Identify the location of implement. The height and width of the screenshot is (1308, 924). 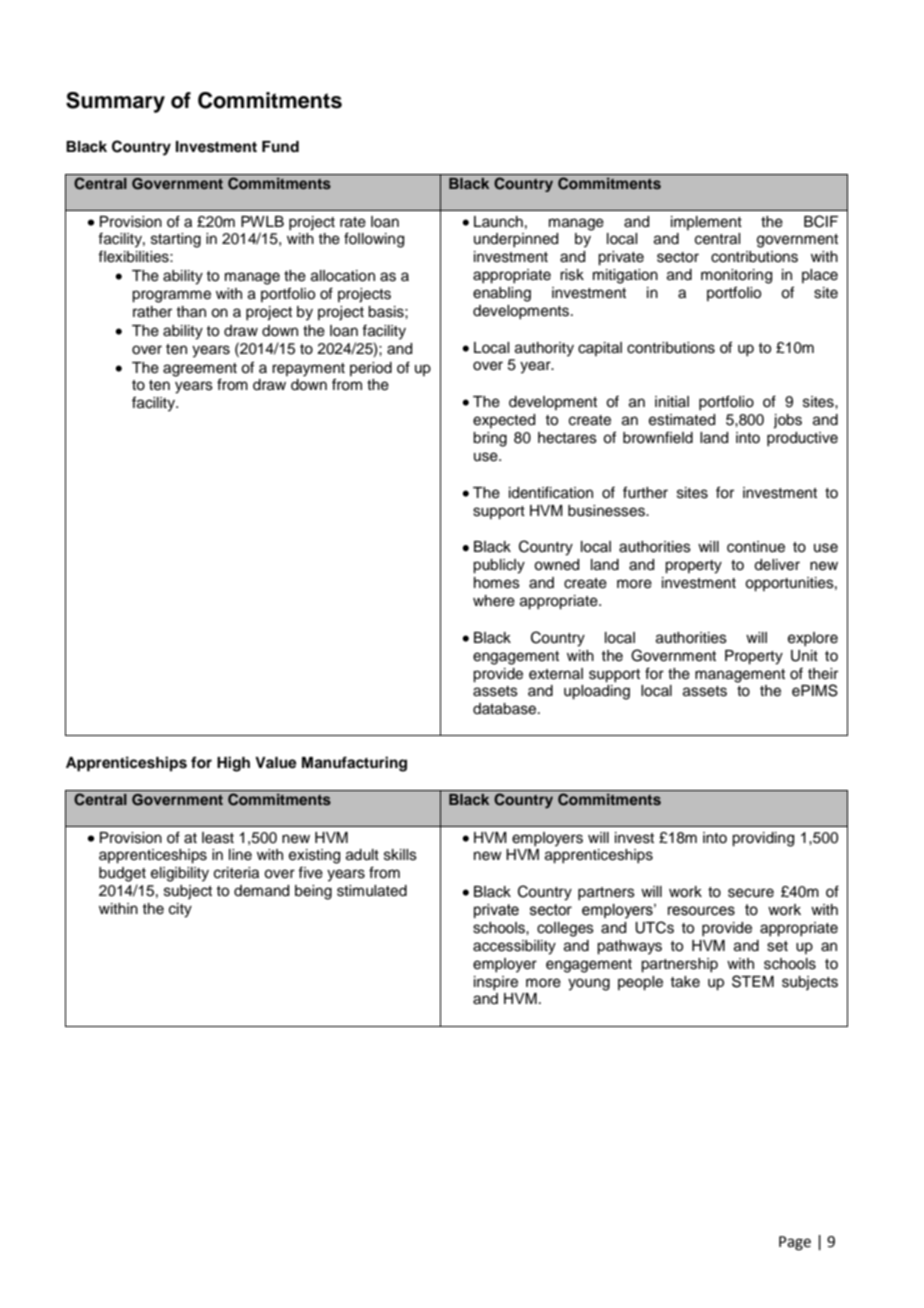
(706, 223).
